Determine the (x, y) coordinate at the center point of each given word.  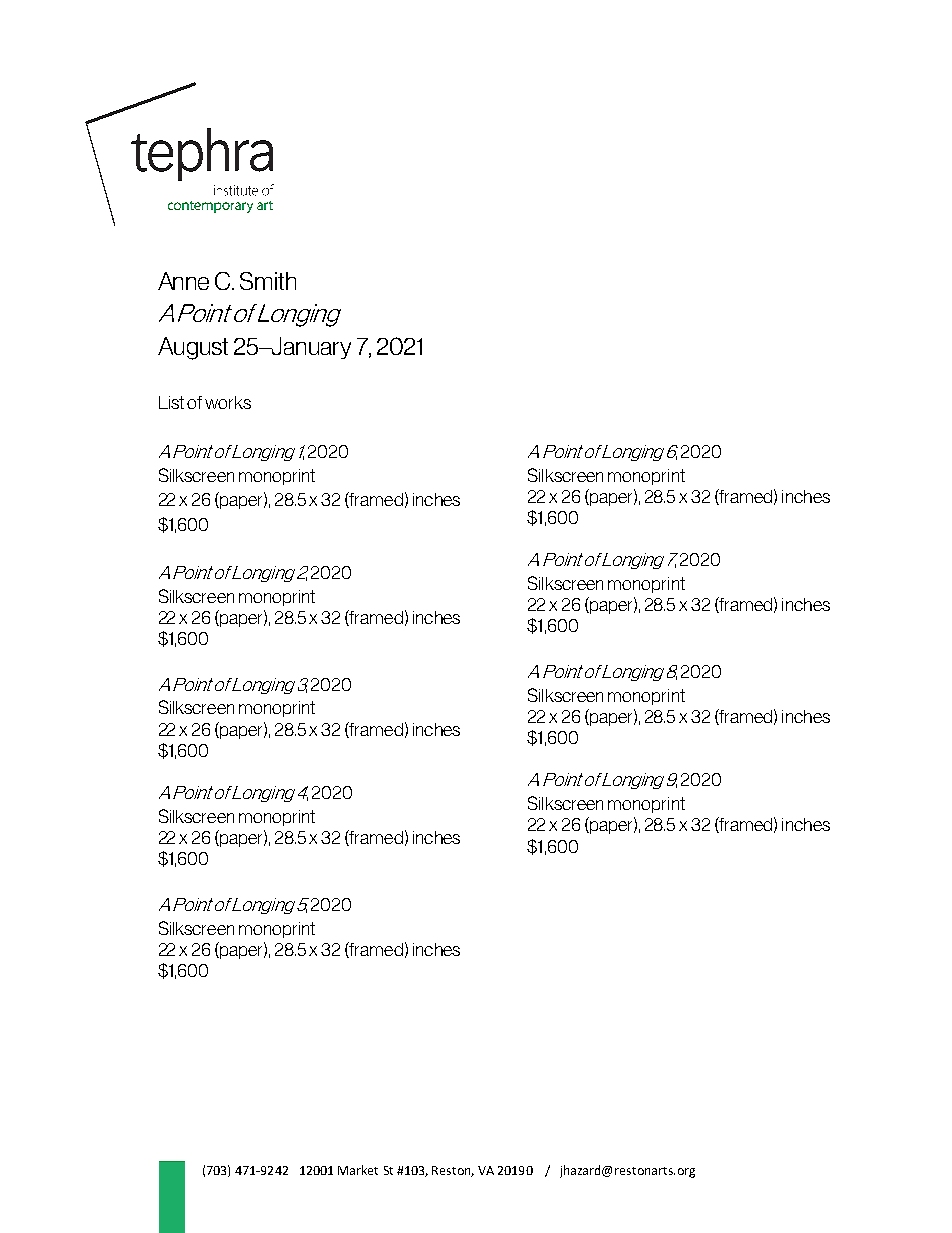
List (171, 402)
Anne (183, 281)
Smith (268, 281)
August (193, 348)
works (228, 402)
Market (358, 1170)
